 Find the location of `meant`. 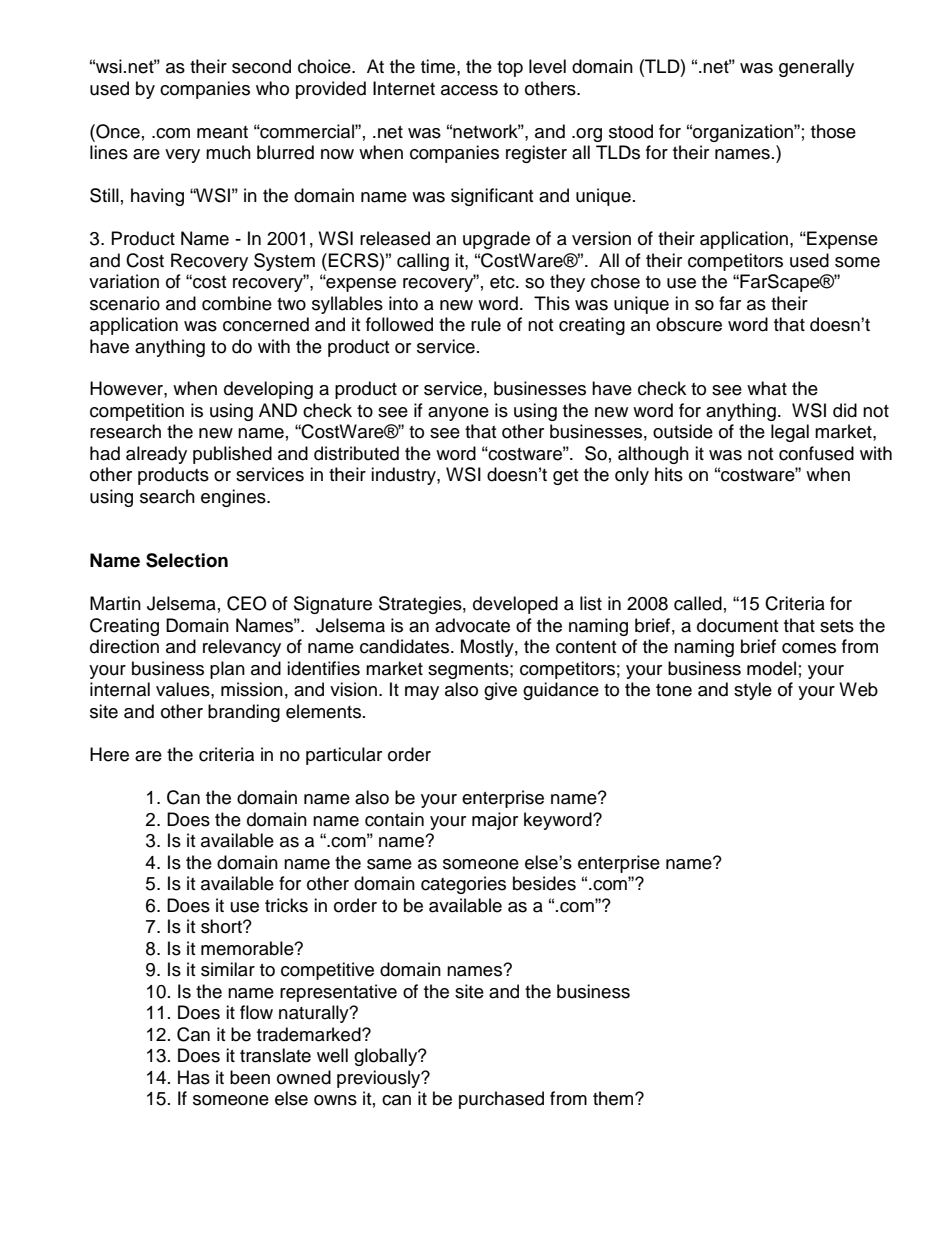

meant is located at coordinates (222, 132).
